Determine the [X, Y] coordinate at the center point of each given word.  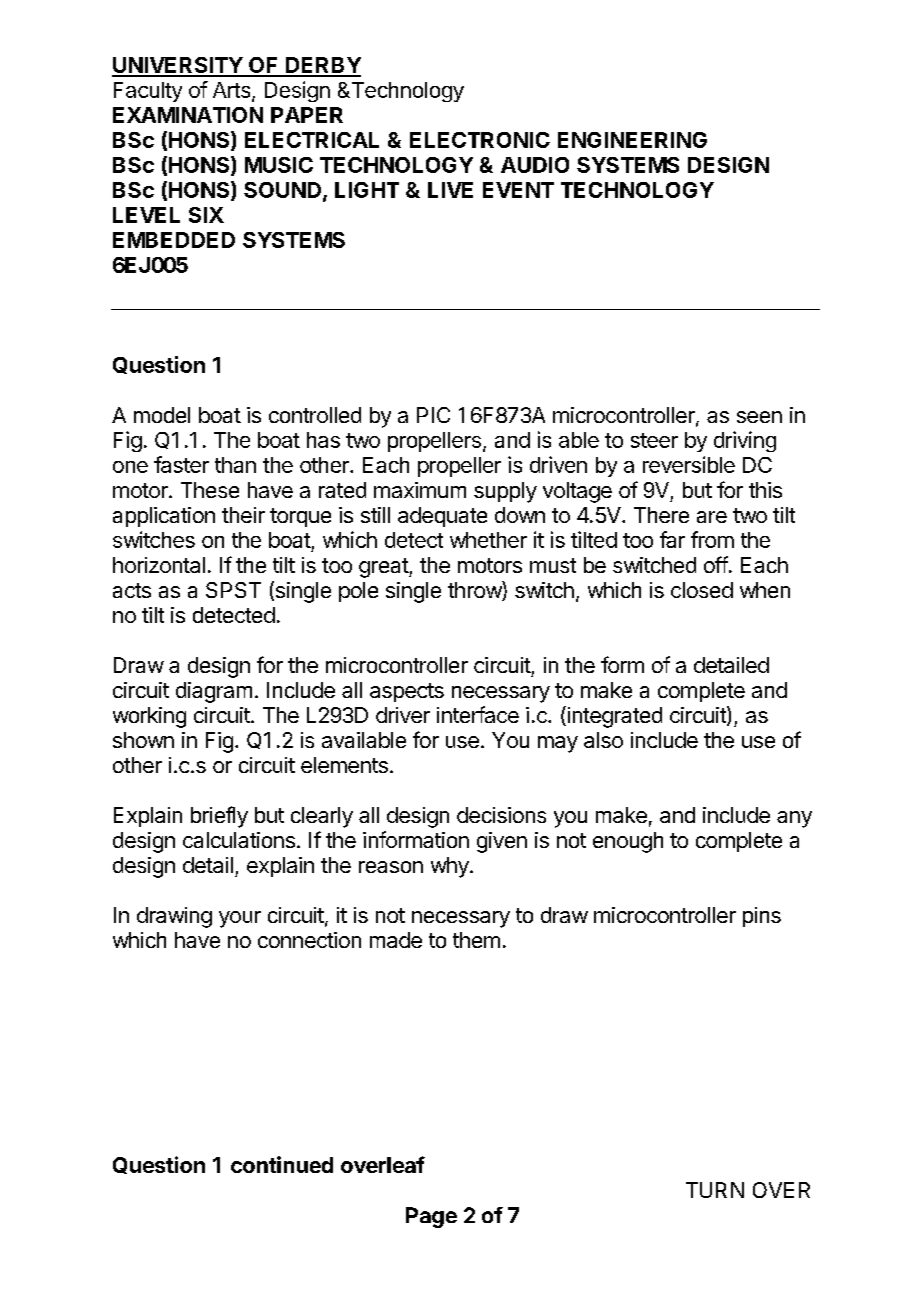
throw [475, 591]
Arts [231, 90]
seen [759, 417]
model [162, 415]
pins [762, 917]
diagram [214, 692]
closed [702, 590]
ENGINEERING [632, 140]
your [240, 919]
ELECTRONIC [480, 140]
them [476, 940]
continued [282, 1164]
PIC [433, 415]
